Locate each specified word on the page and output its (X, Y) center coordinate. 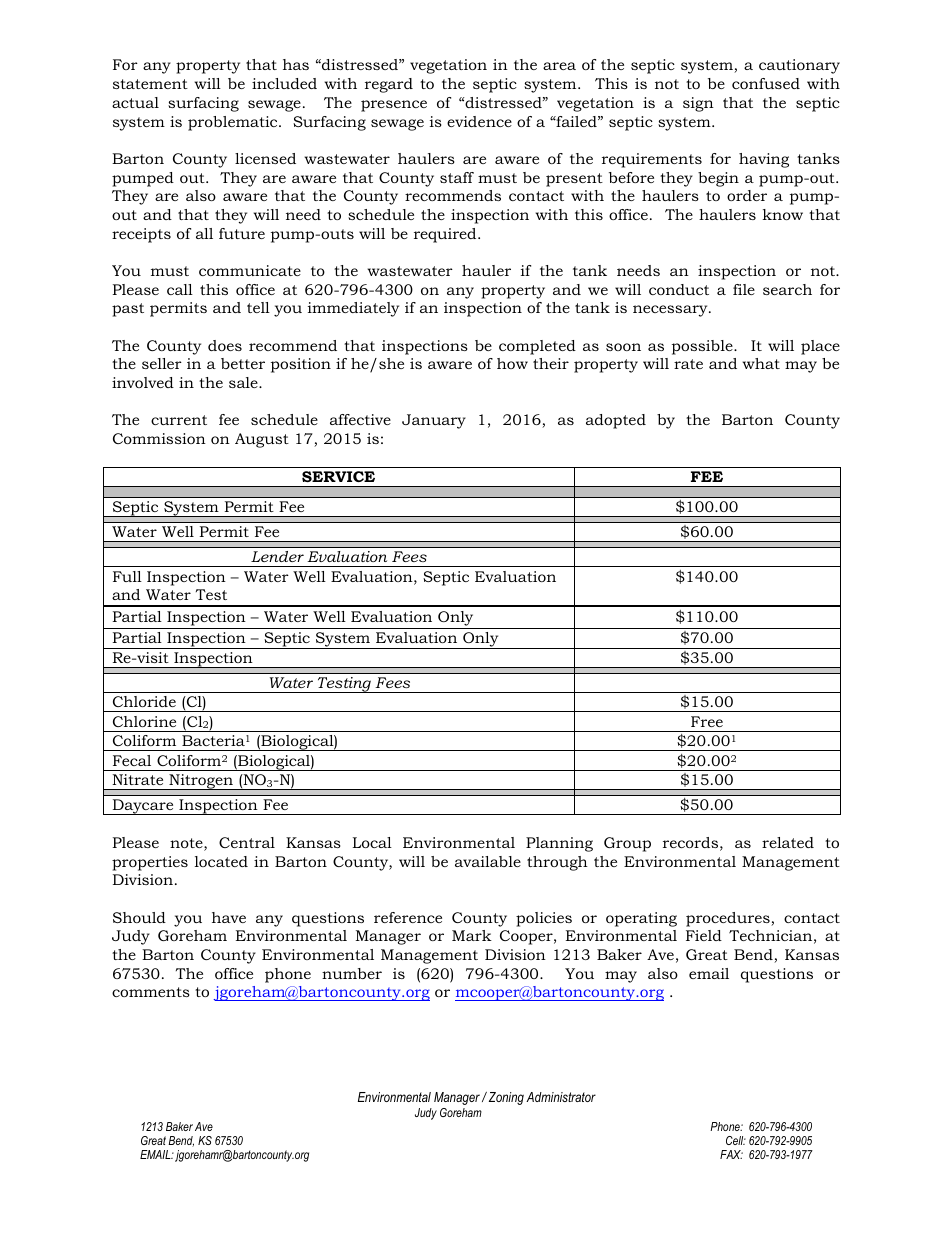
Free (707, 721)
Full (127, 576)
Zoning (506, 1098)
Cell (736, 1140)
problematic (234, 123)
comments (151, 992)
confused (766, 83)
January (434, 421)
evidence (479, 121)
